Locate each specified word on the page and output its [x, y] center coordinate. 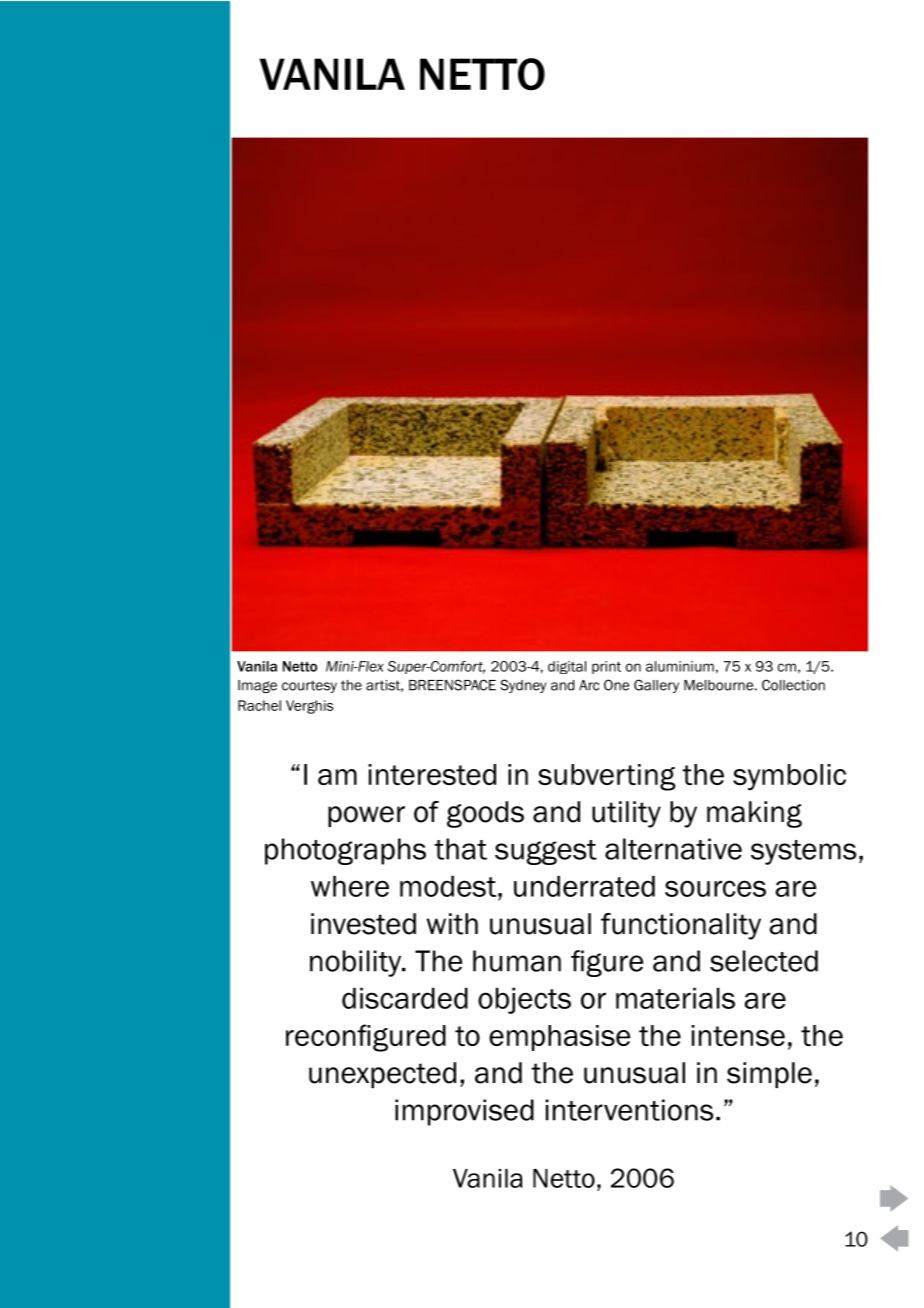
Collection [793, 685]
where [350, 886]
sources [715, 888]
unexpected [382, 1075]
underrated [584, 886]
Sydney [523, 686]
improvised [464, 1112]
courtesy [309, 686]
